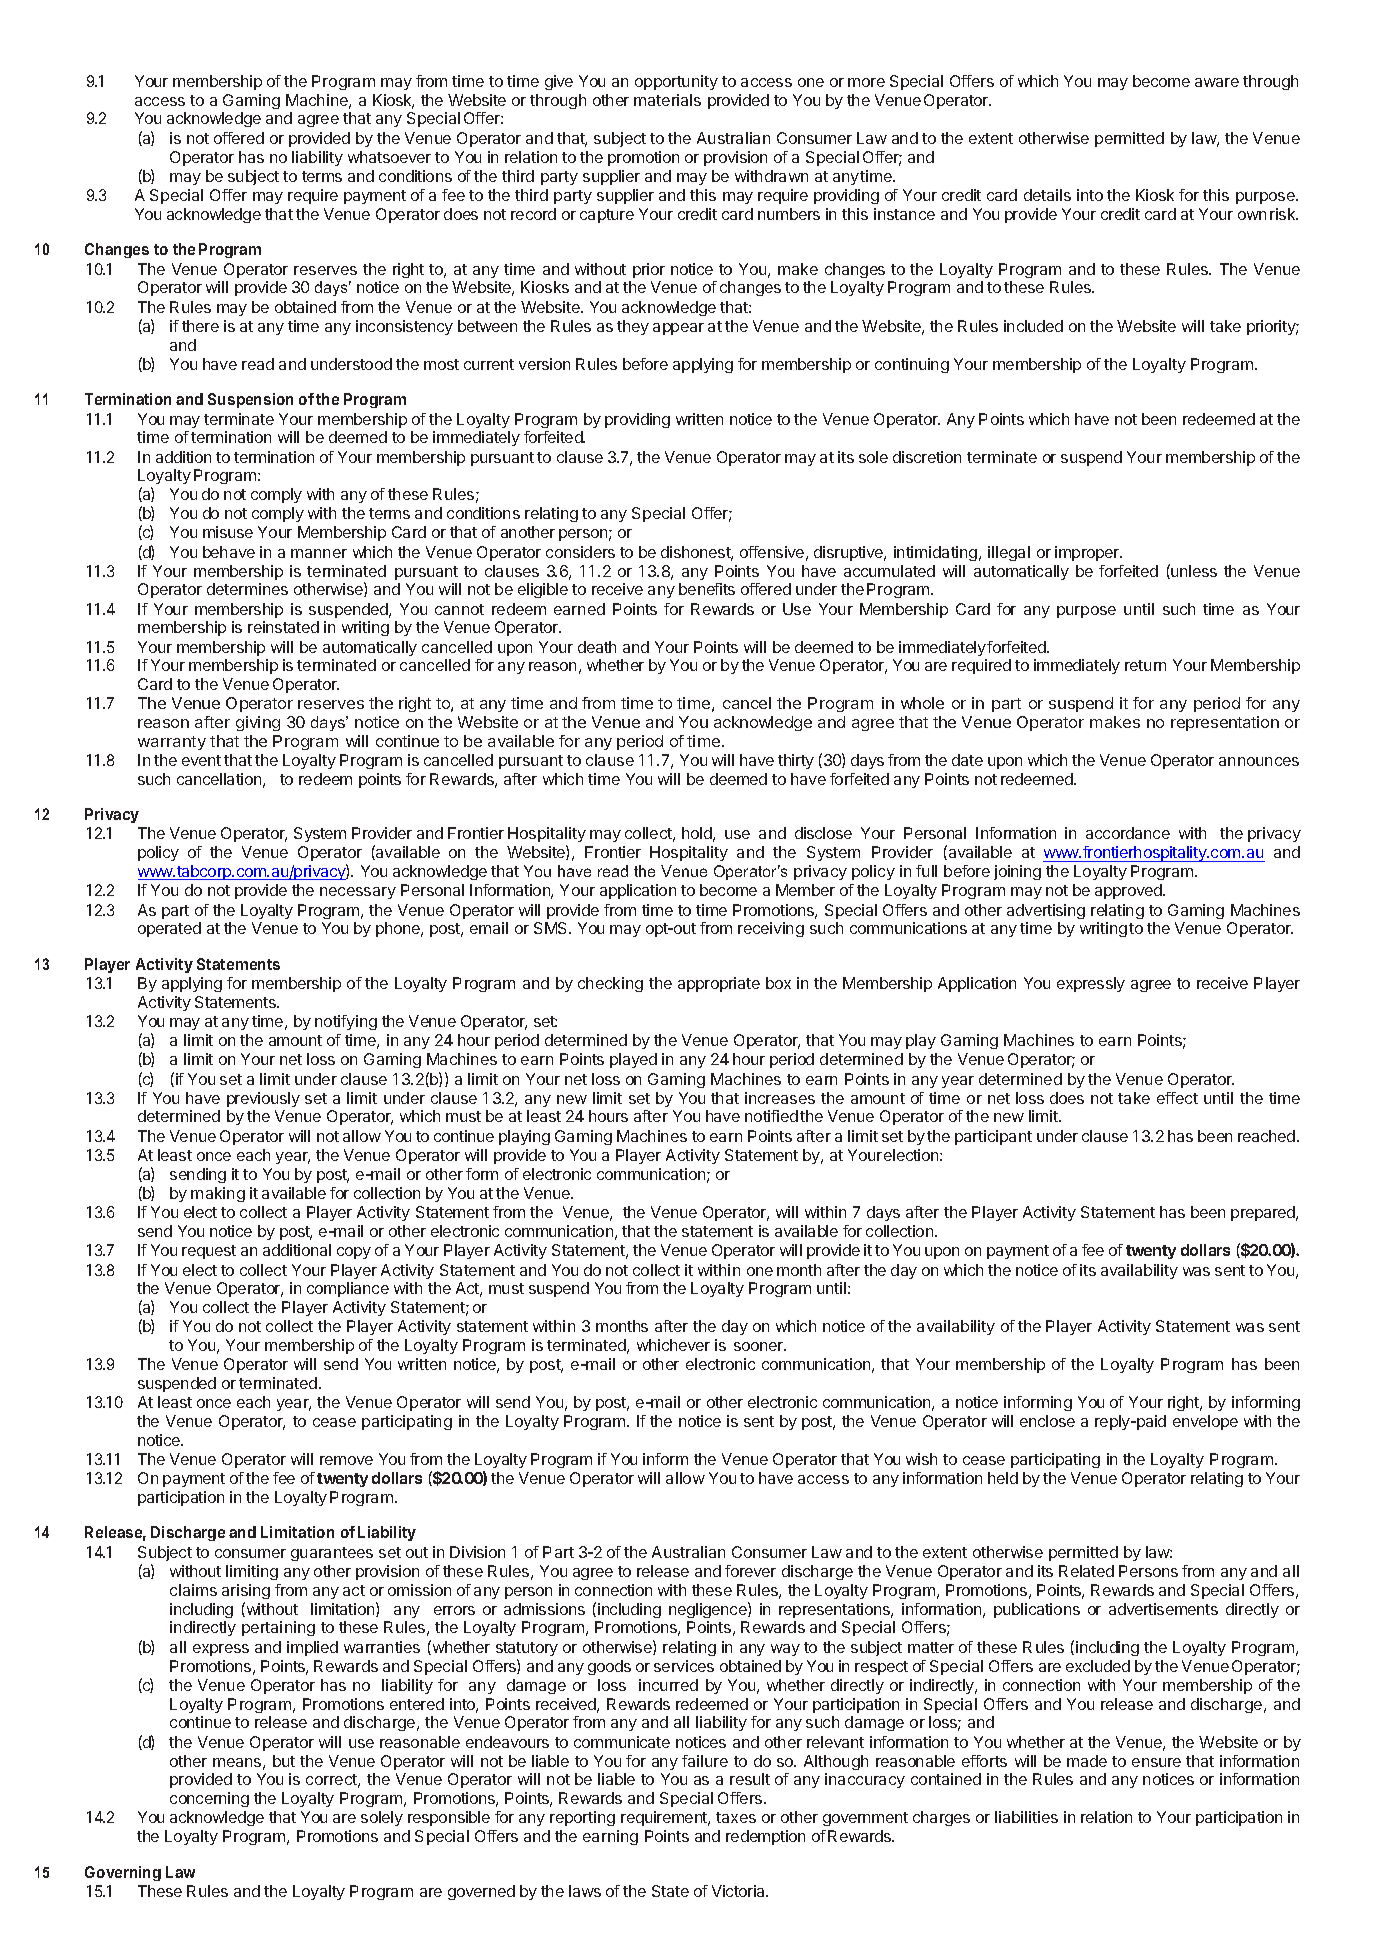 This image has height=1960, width=1386. I want to click on approved, so click(1129, 891).
